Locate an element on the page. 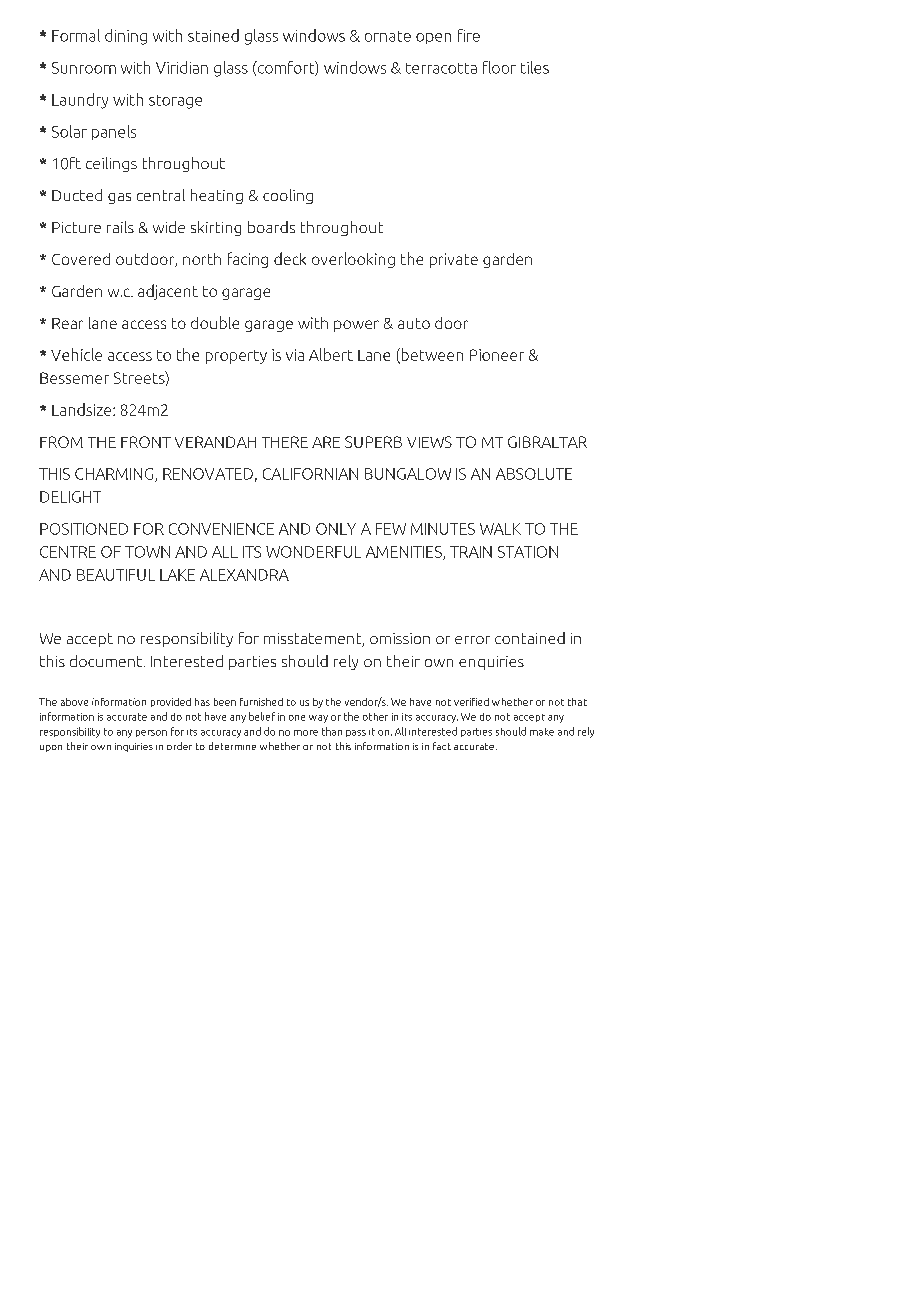 This document has height=1303, width=924. dining is located at coordinates (126, 37).
